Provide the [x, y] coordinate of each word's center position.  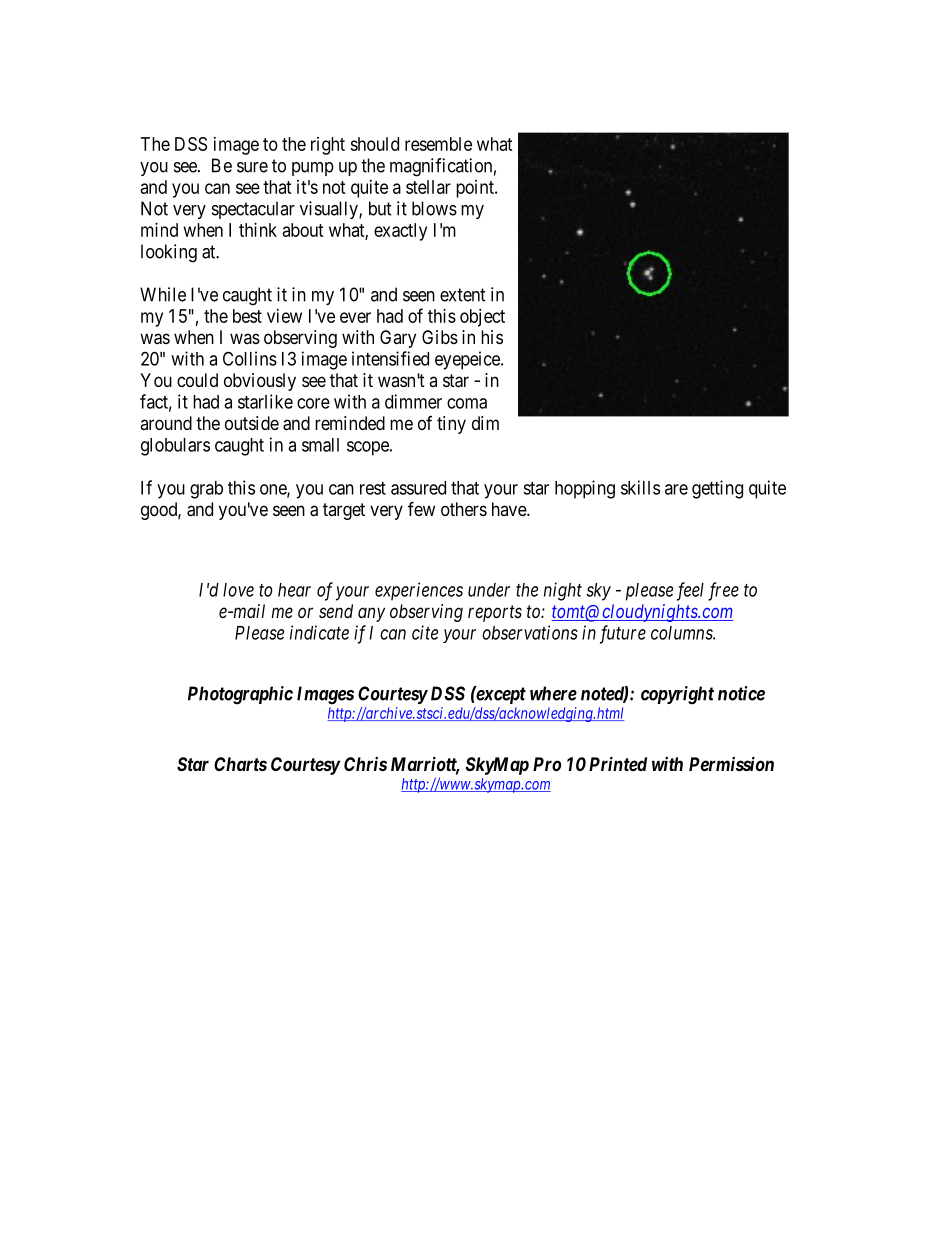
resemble [438, 144]
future [623, 634]
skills [640, 487]
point [476, 189]
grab [206, 490]
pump [313, 169]
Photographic [240, 695]
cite [425, 632]
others [464, 509]
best [247, 316]
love [238, 590]
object [482, 318]
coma [467, 403]
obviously [260, 382]
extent [463, 295]
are [676, 489]
